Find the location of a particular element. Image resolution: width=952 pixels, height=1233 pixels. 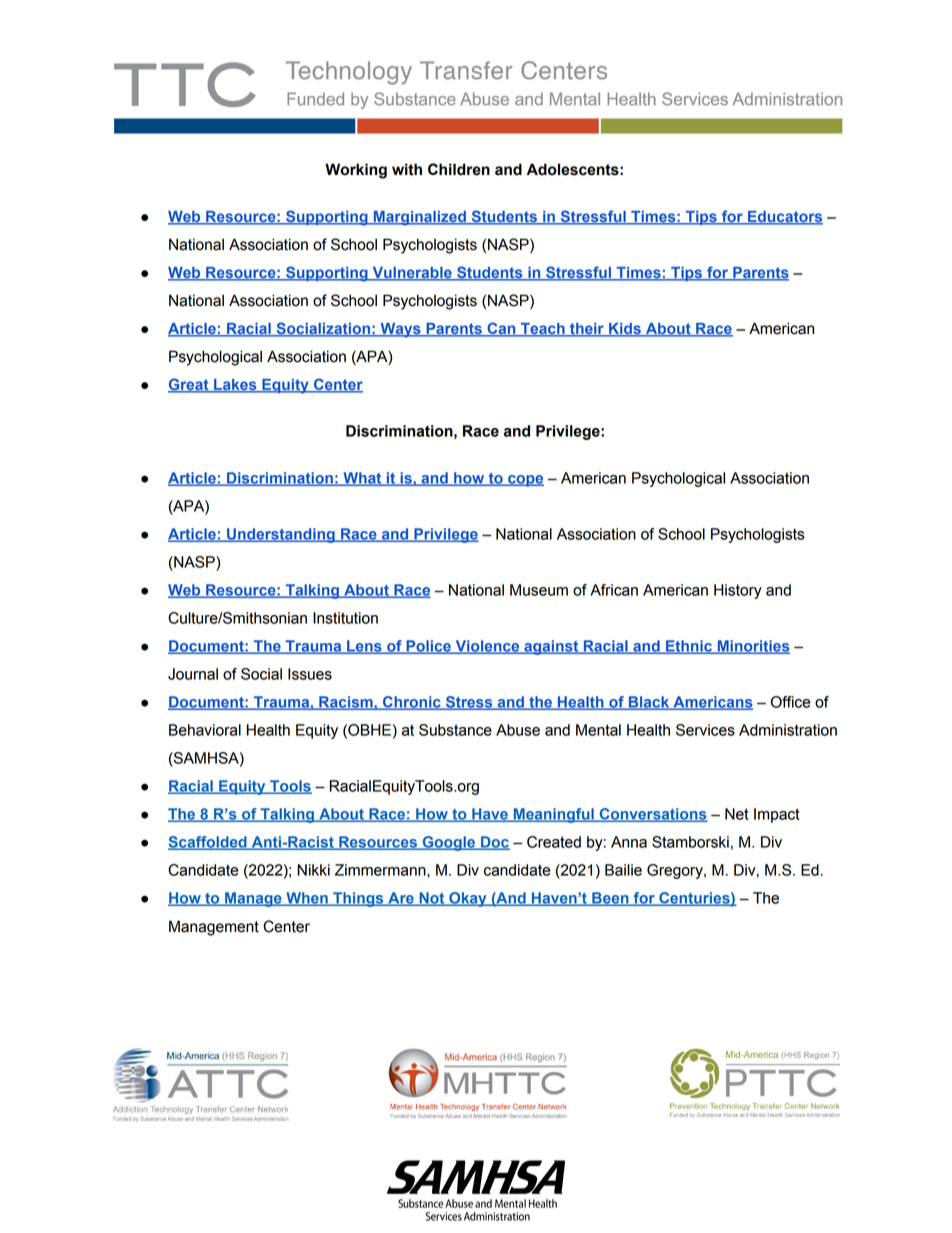

Nikki is located at coordinates (313, 870).
